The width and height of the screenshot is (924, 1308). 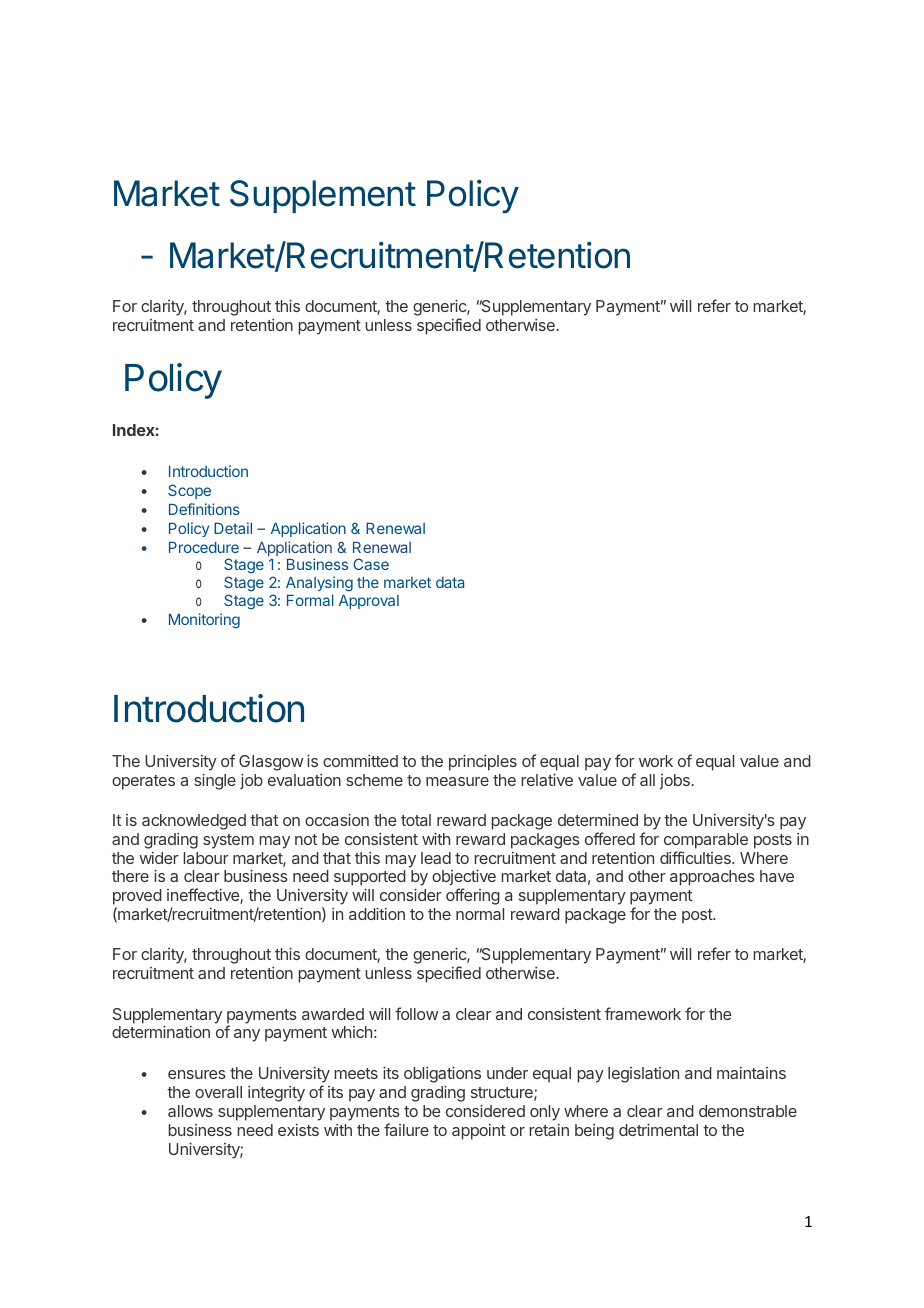 I want to click on appoint, so click(x=479, y=1132).
